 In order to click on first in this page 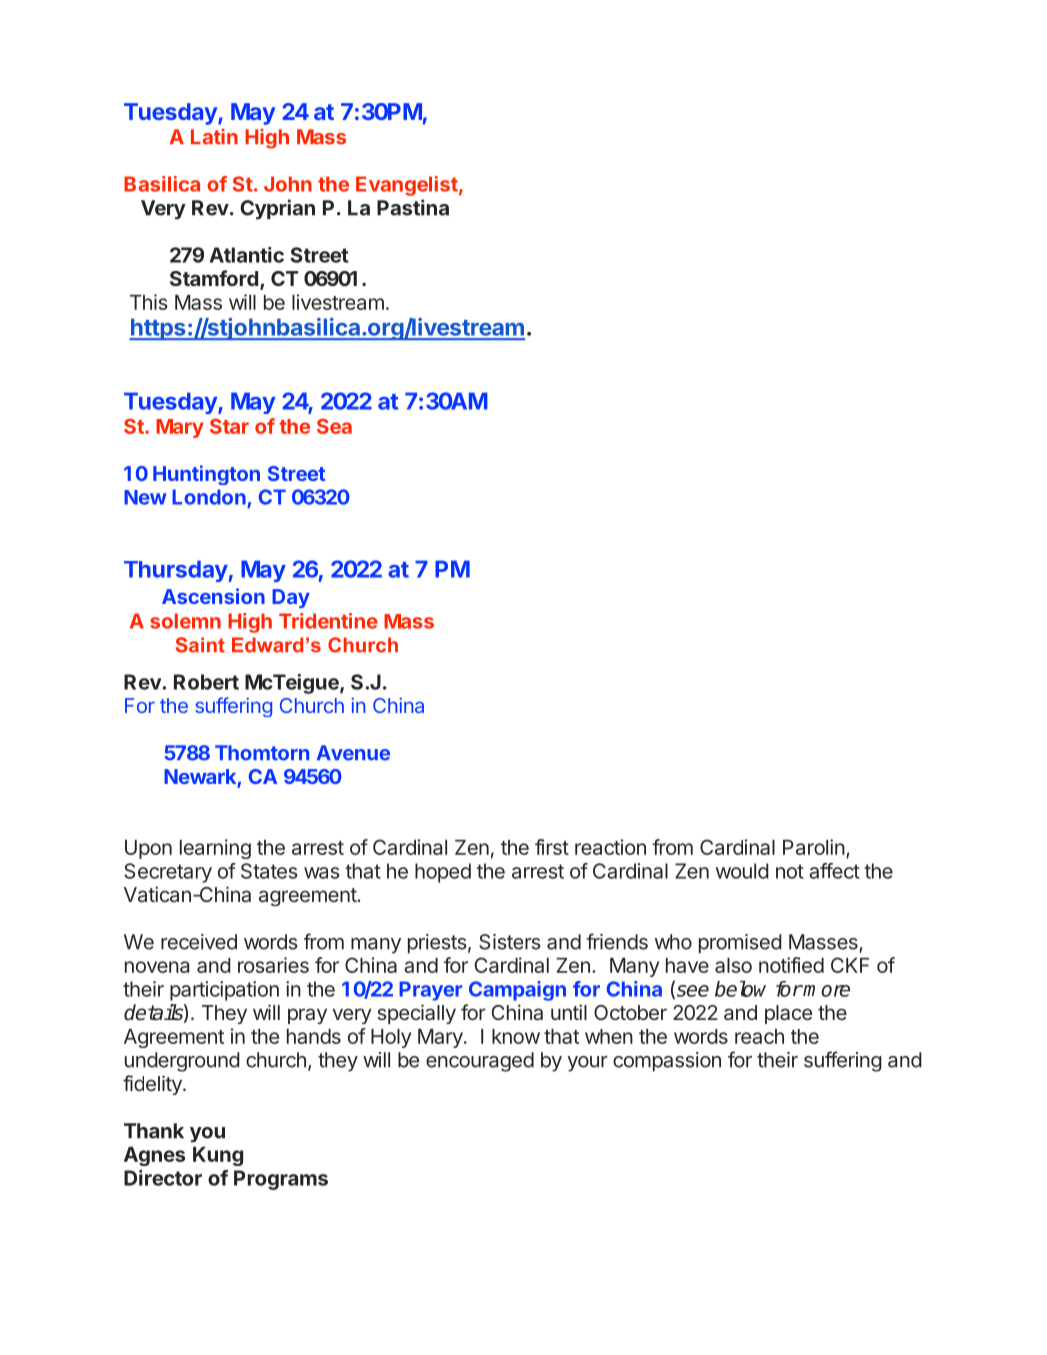, I will do `click(552, 847)`.
